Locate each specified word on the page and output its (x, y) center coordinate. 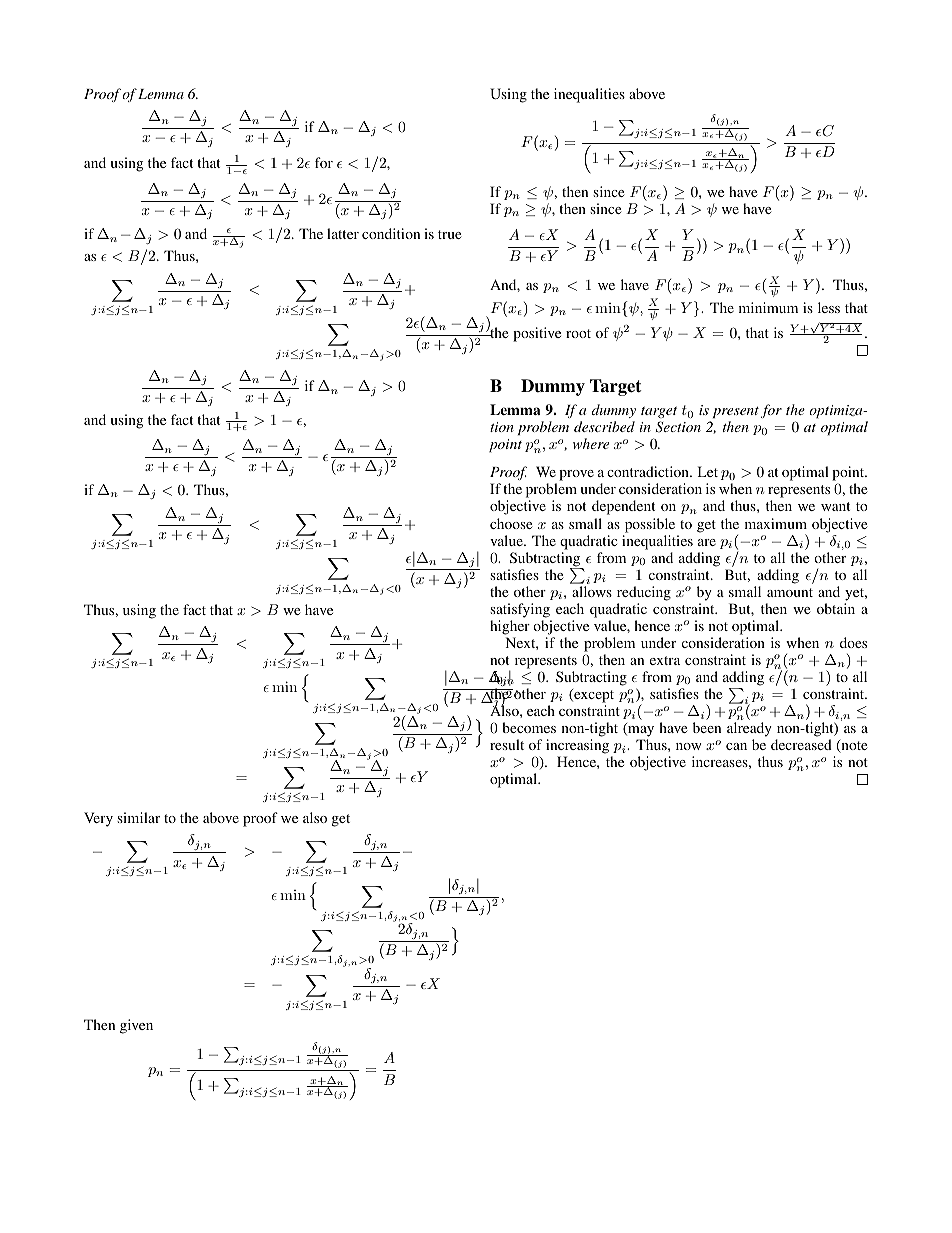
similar (138, 817)
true (449, 234)
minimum (768, 307)
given (136, 1026)
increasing (579, 748)
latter (343, 233)
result (507, 744)
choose (511, 523)
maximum (776, 523)
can (736, 746)
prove (576, 475)
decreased (801, 744)
